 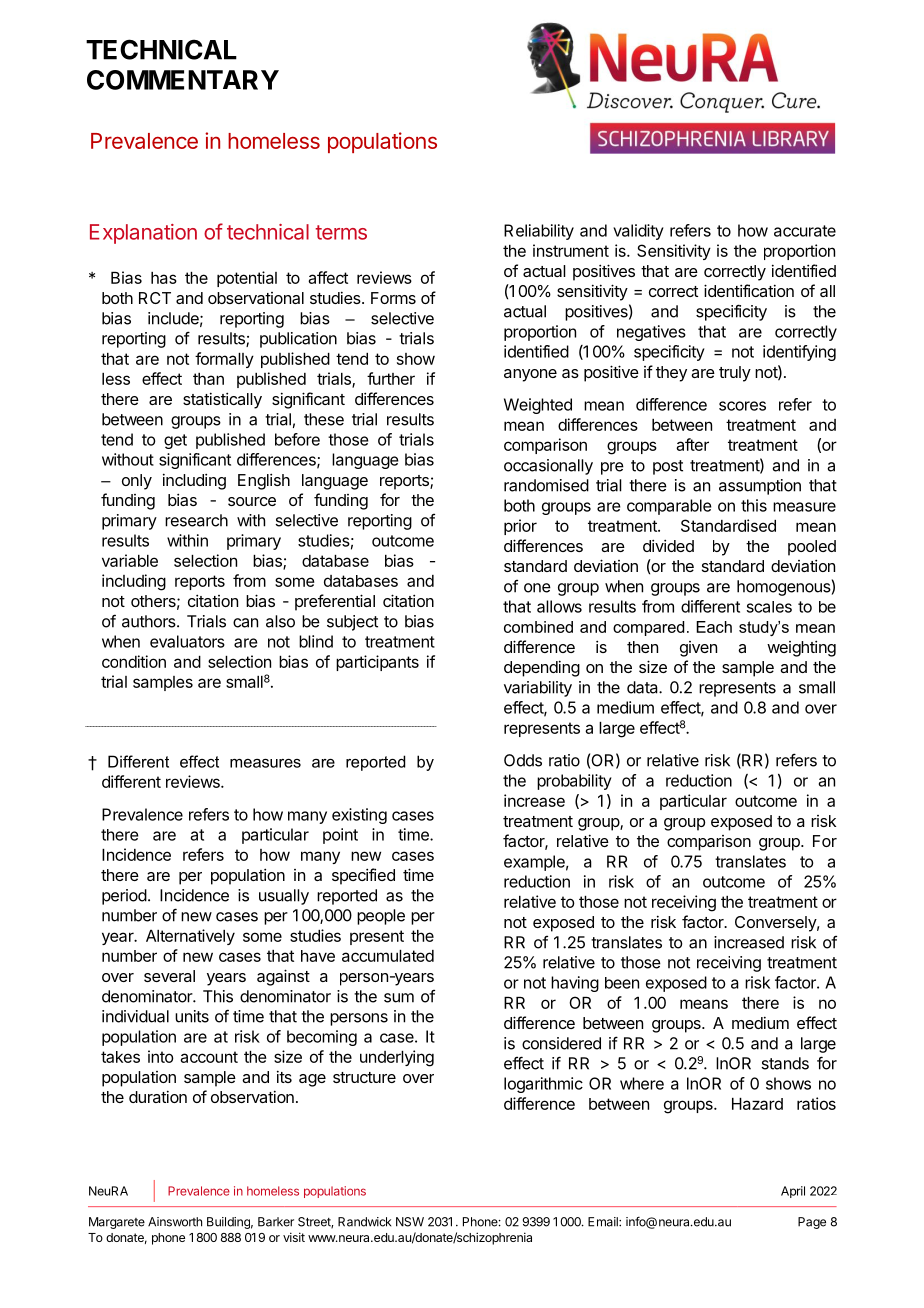 I want to click on divided, so click(x=668, y=545).
